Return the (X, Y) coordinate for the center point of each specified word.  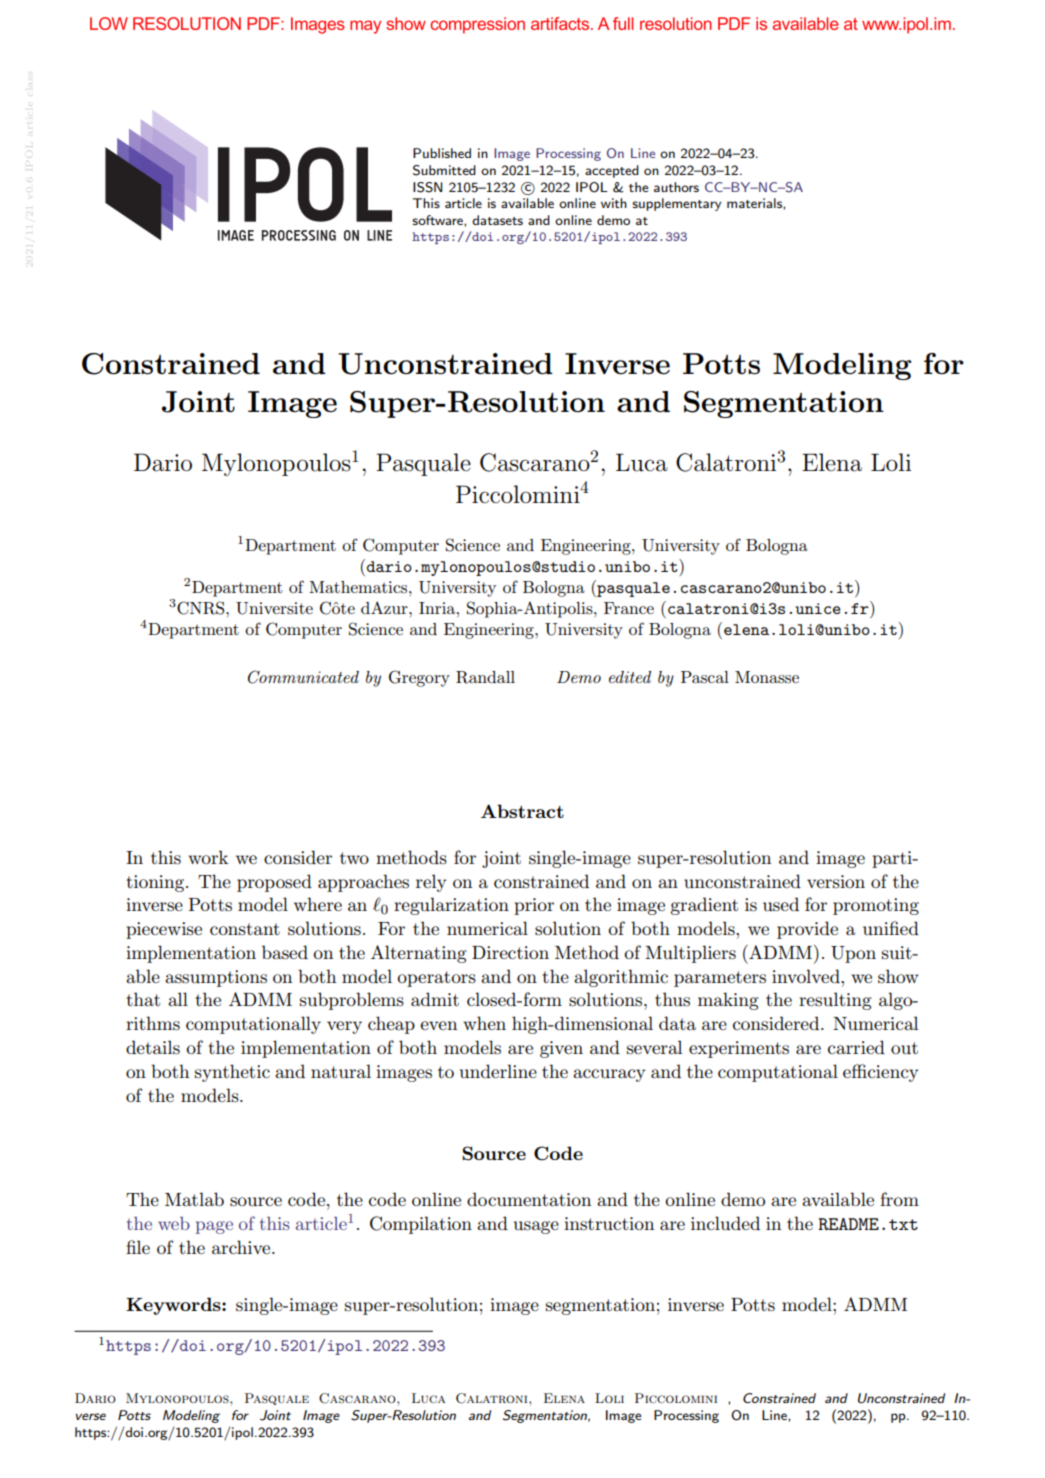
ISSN (428, 187)
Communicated (303, 677)
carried (856, 1047)
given (561, 1049)
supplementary (676, 204)
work (208, 857)
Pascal (705, 677)
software (438, 221)
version (836, 882)
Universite (274, 608)
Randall (485, 677)
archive (242, 1247)
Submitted (444, 170)
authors (676, 187)
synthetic (232, 1073)
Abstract (522, 811)
